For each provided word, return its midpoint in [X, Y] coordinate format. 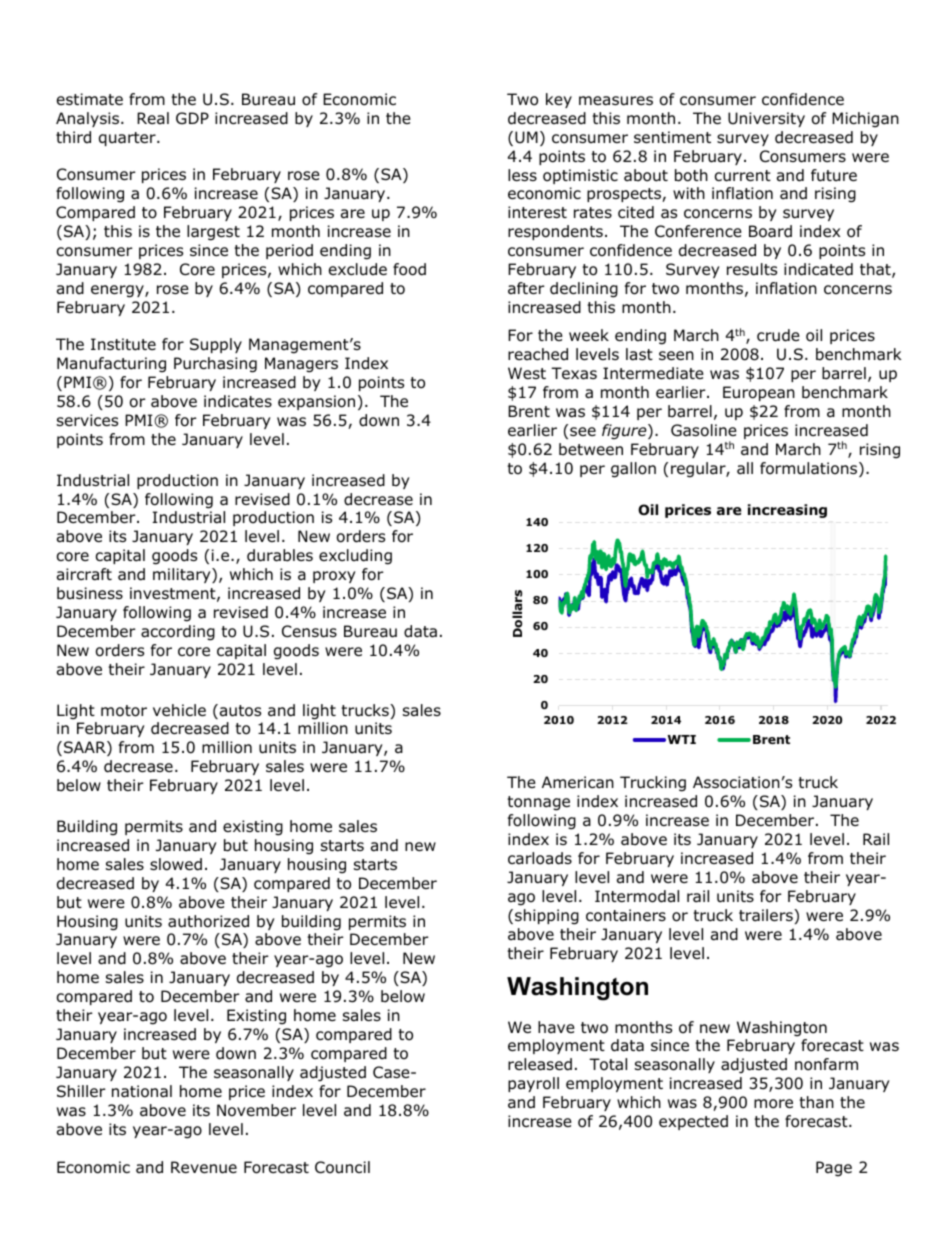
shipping [547, 917]
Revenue [204, 1167]
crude [778, 335]
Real [153, 118]
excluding [355, 557]
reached [538, 354]
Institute [123, 344]
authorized [208, 921]
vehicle [179, 710]
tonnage [538, 803]
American [578, 782]
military [183, 575]
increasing [787, 511]
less [522, 175]
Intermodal [637, 896]
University [766, 119]
